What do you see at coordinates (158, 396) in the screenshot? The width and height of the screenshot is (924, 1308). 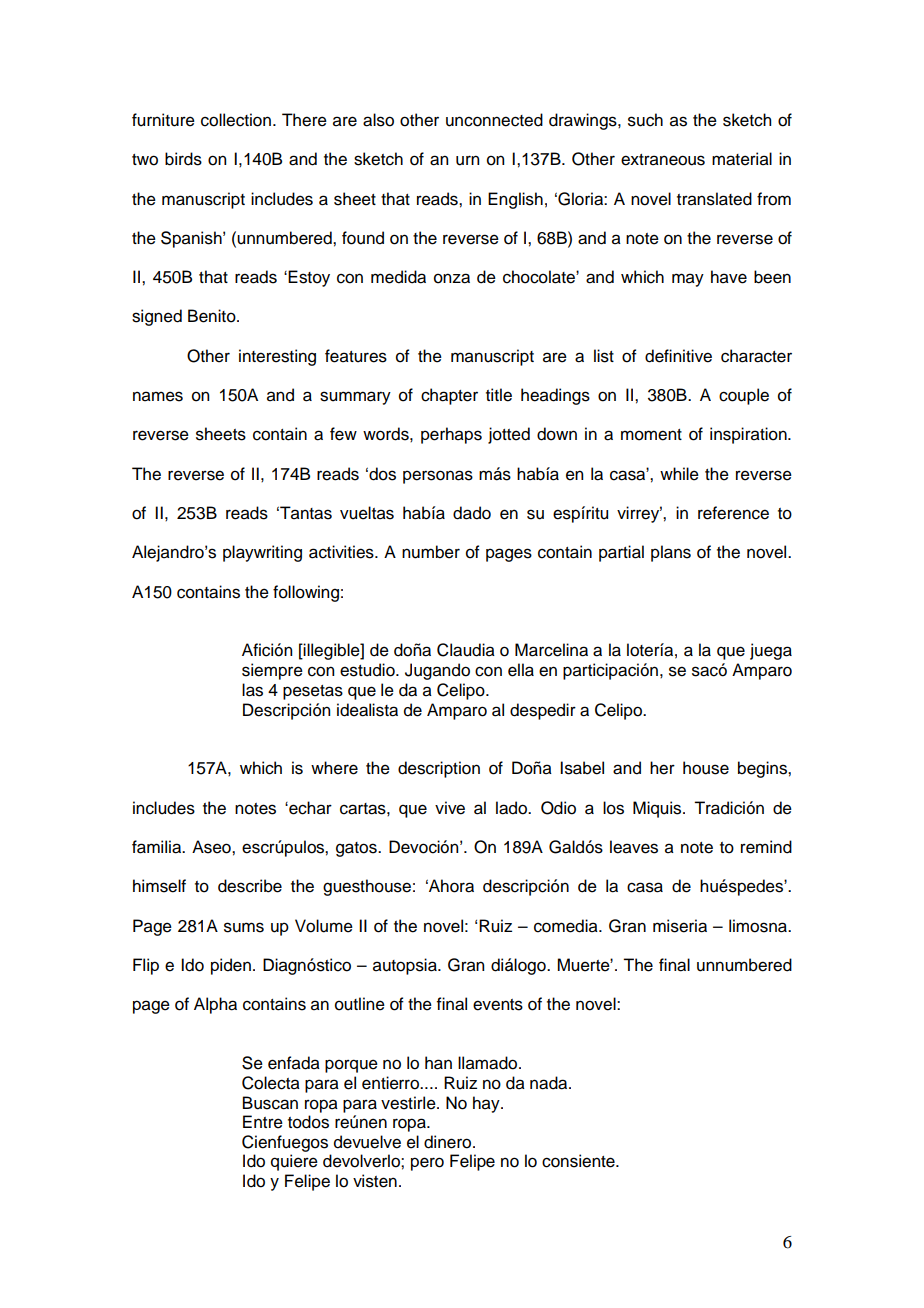 I see `names` at bounding box center [158, 396].
